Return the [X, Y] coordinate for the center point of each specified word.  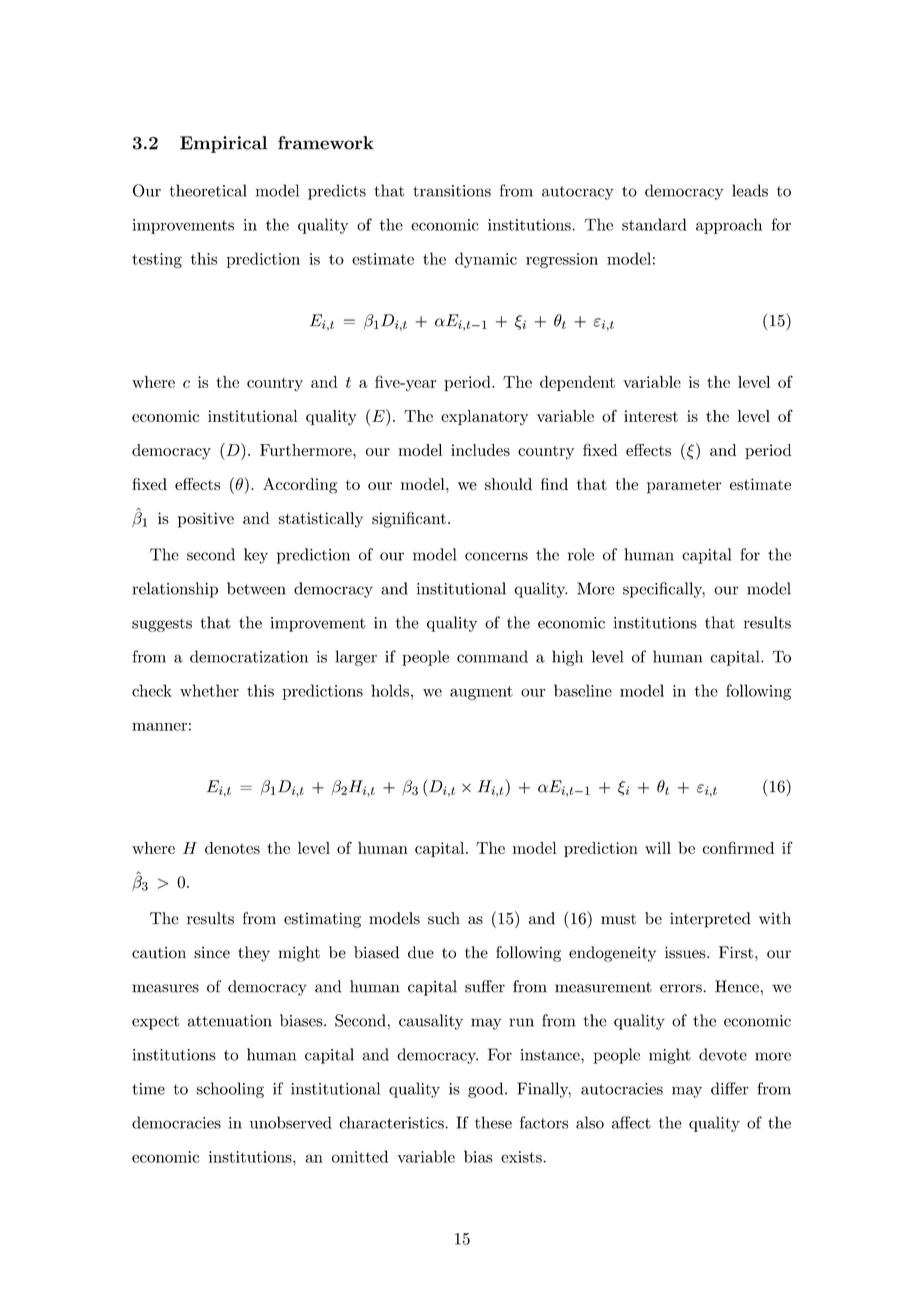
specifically [664, 590]
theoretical [208, 190]
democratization [249, 656]
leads [750, 190]
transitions [452, 191]
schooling [230, 1090]
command [492, 656]
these [493, 1122]
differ [729, 1088]
